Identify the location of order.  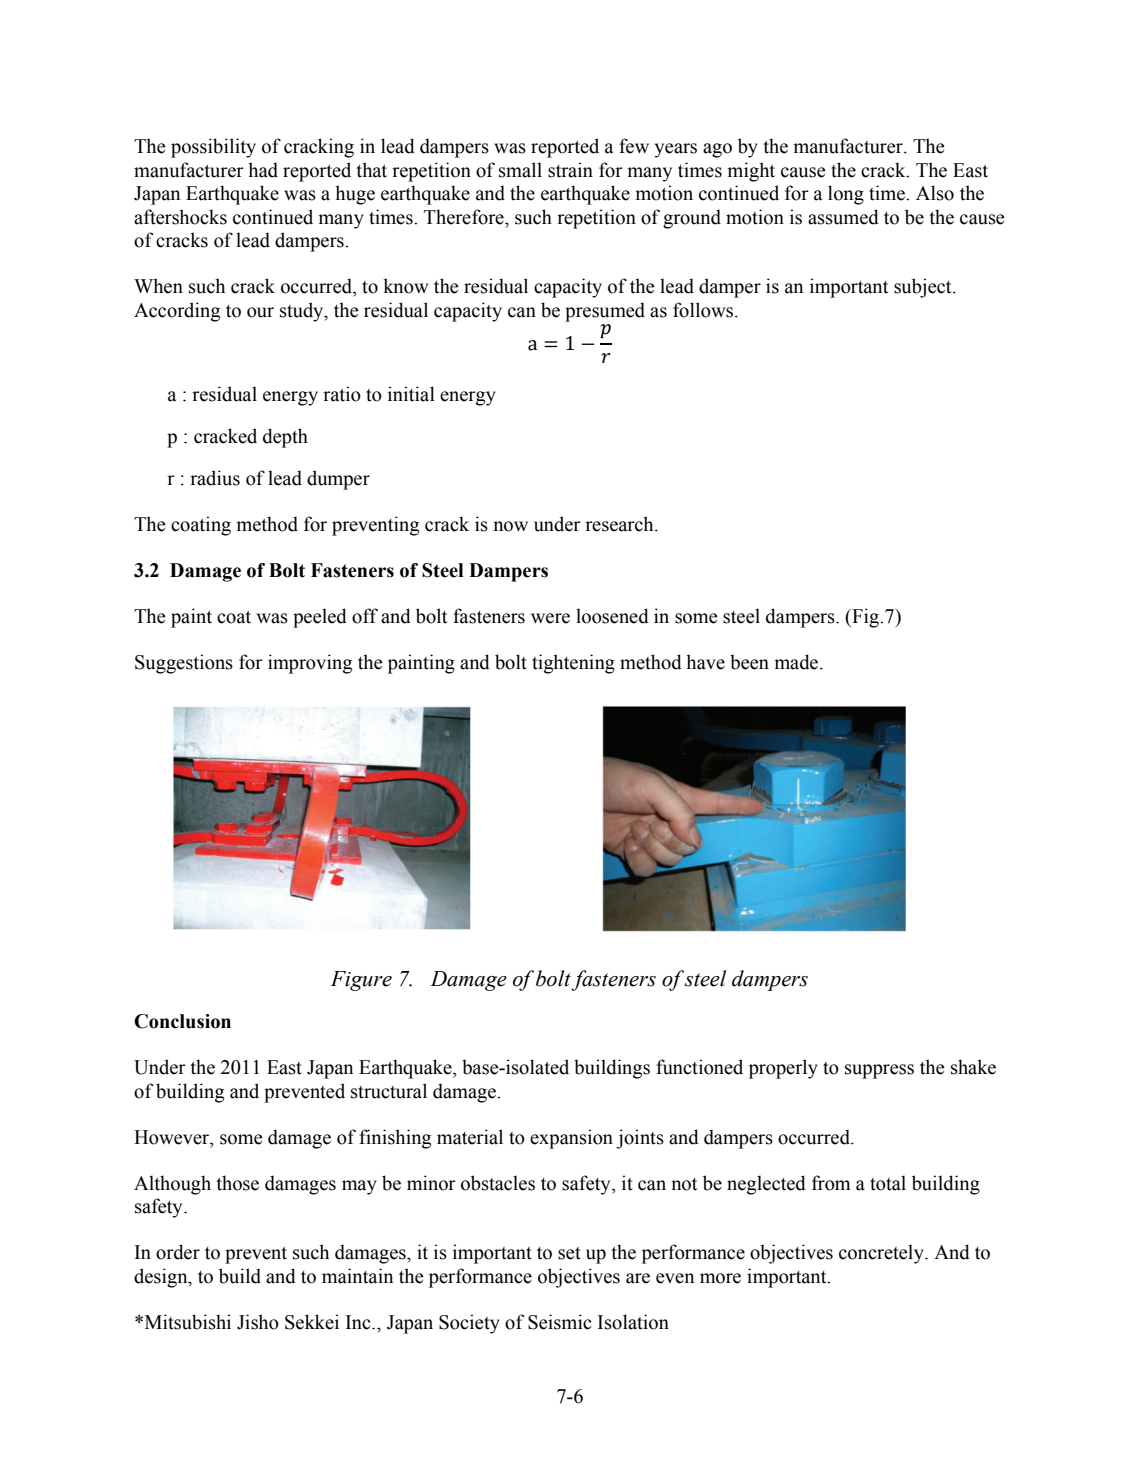
(178, 1252).
